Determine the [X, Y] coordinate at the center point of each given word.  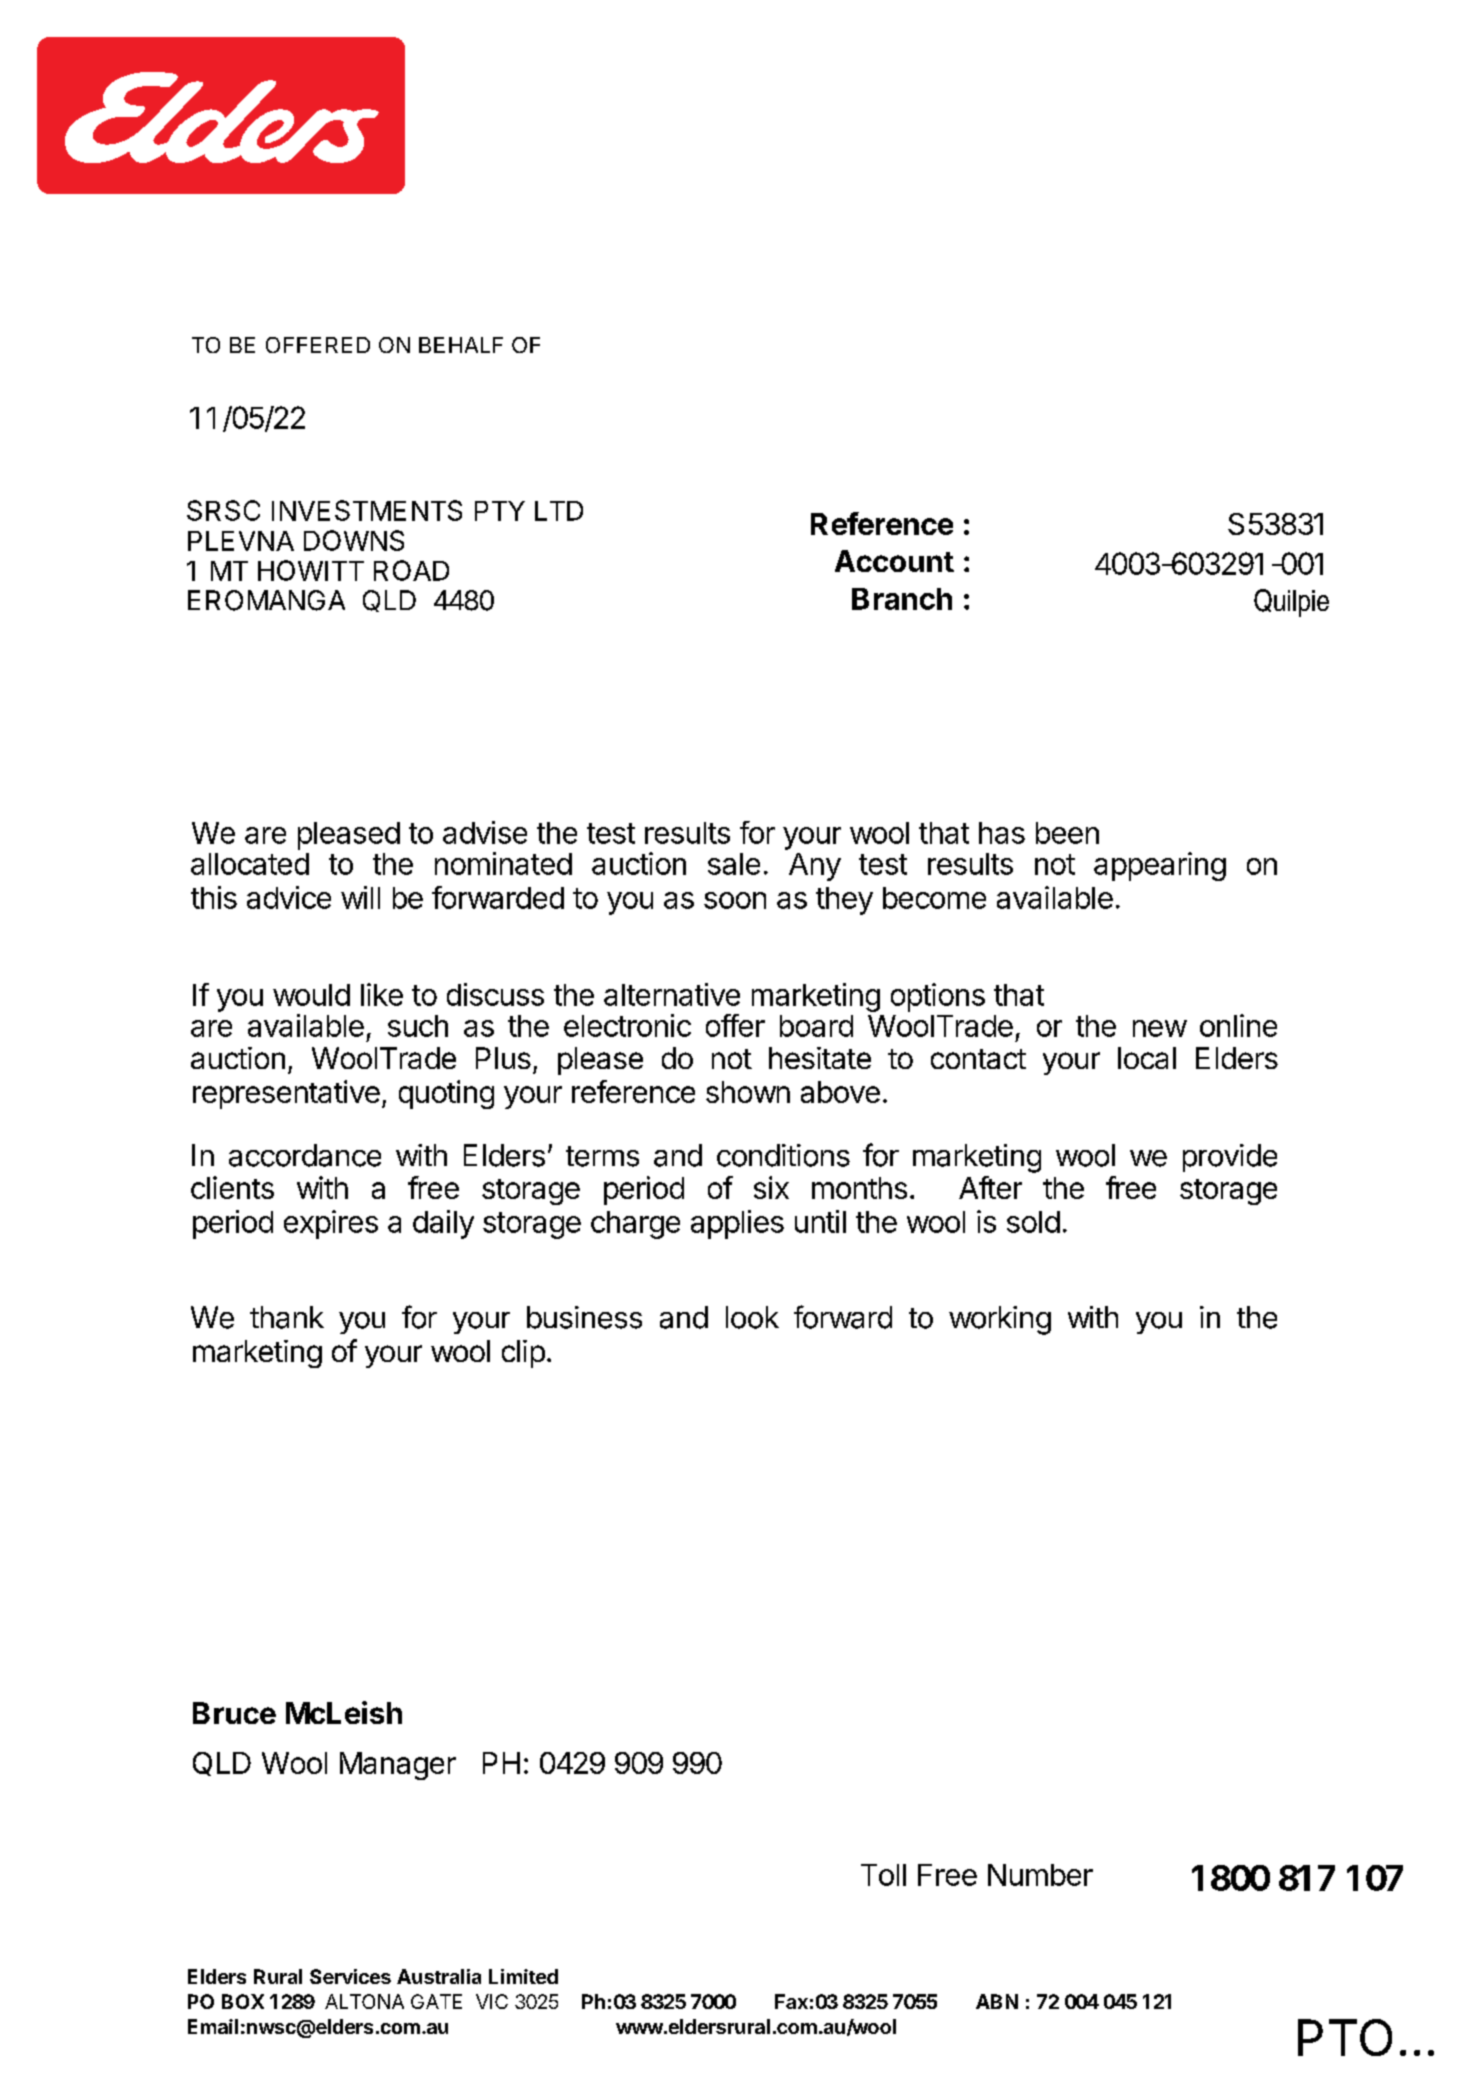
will [360, 897]
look [752, 1317]
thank [287, 1317]
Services [350, 1976]
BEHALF [461, 345]
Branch [902, 599]
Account [894, 561]
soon [735, 900]
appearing [1160, 866]
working [1000, 1320]
